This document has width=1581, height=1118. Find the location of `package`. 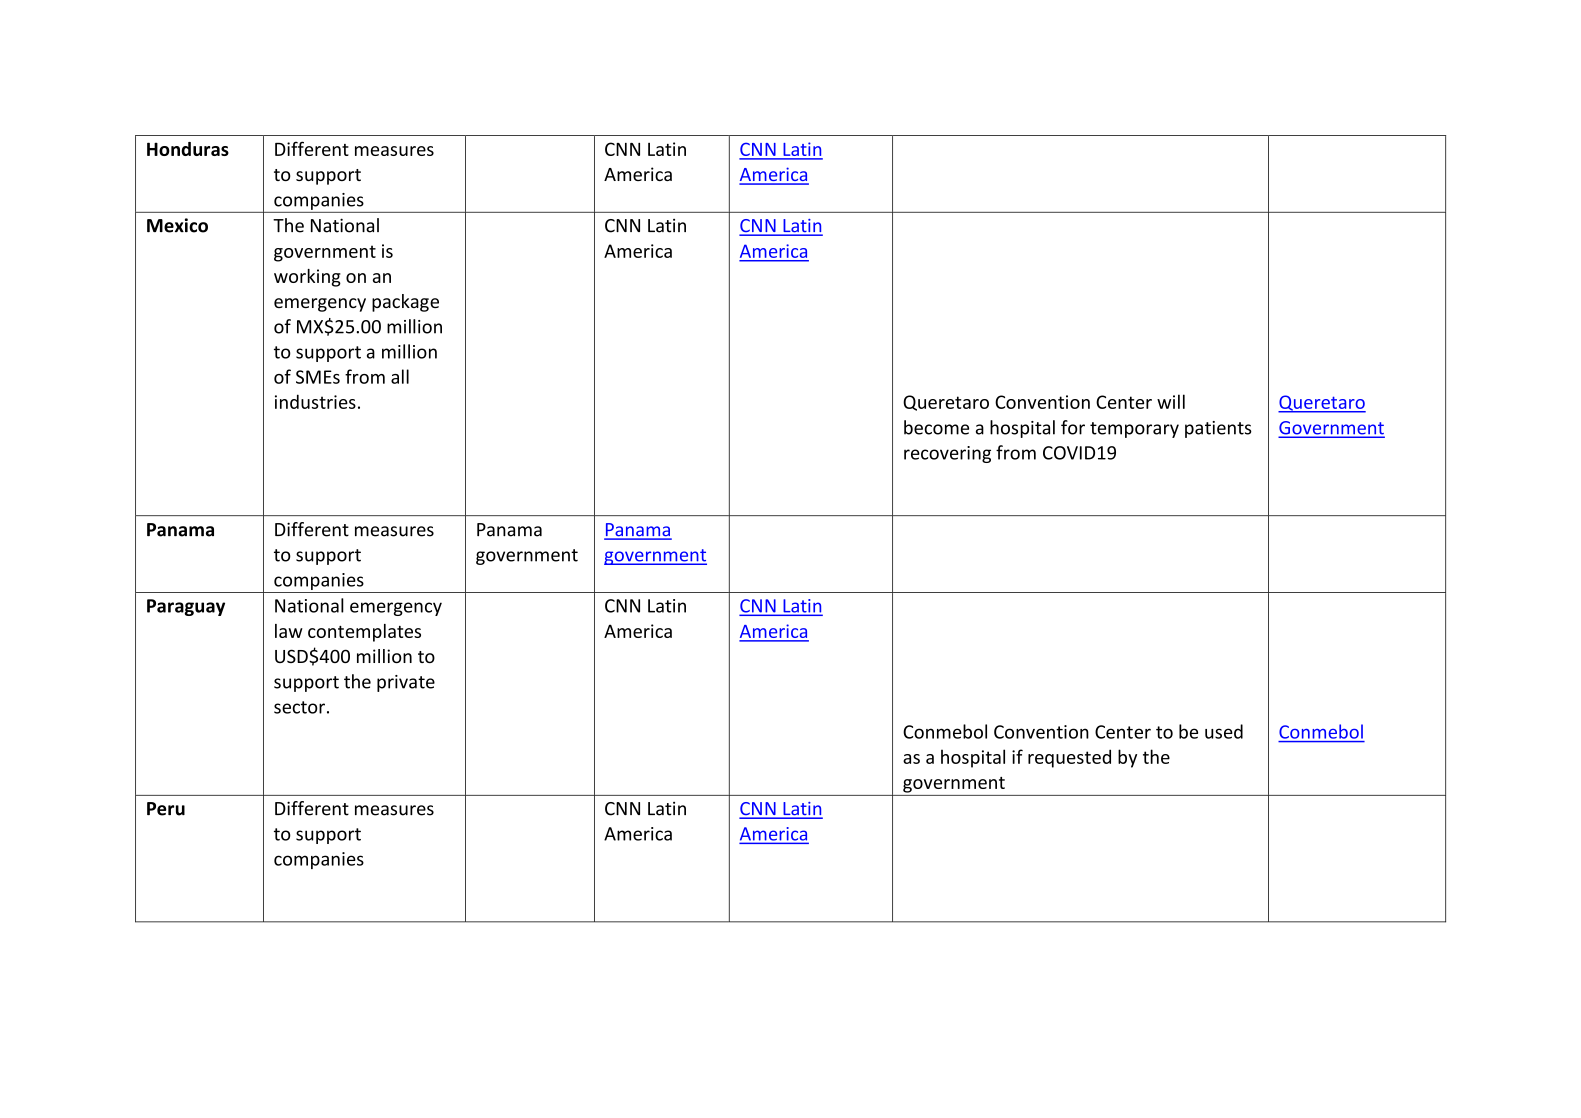

package is located at coordinates (405, 303).
